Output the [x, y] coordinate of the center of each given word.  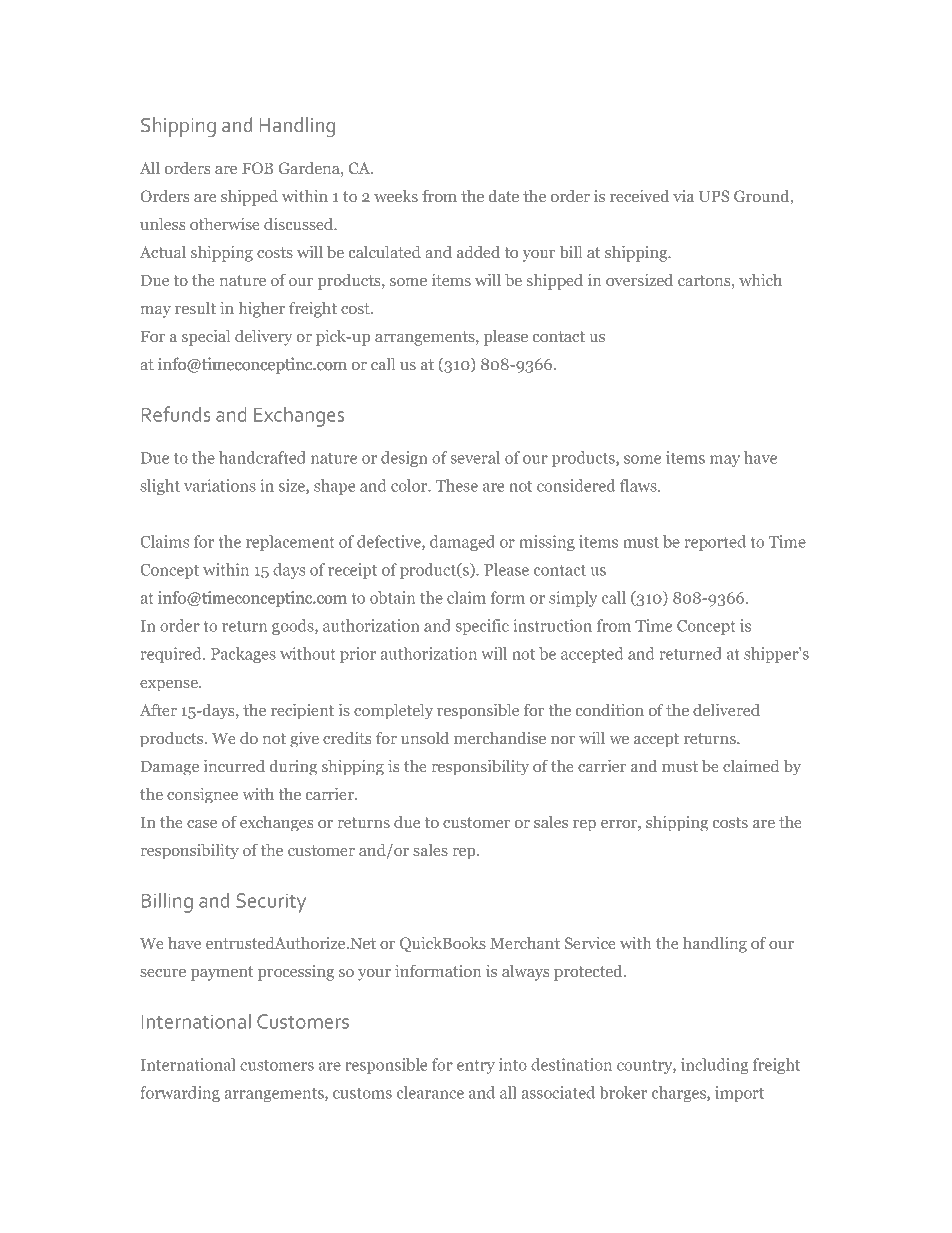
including [715, 1066]
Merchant [525, 943]
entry [476, 1067]
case [202, 824]
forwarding [180, 1094]
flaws [639, 485]
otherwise [225, 224]
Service [590, 943]
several [475, 457]
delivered [726, 710]
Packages [243, 655]
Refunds [176, 414]
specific [482, 627]
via [683, 196]
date [504, 196]
